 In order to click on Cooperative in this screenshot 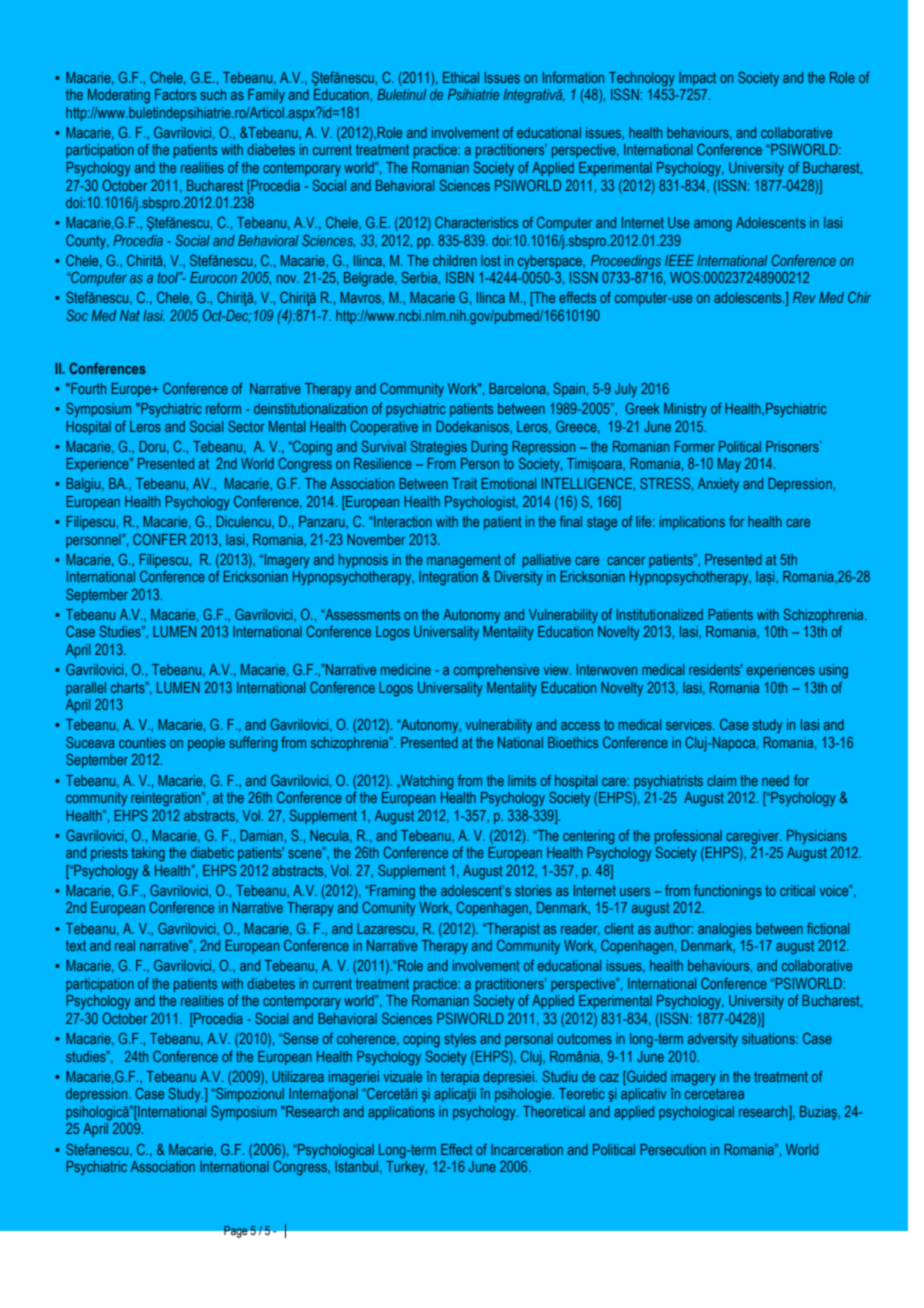, I will do `click(384, 428)`.
